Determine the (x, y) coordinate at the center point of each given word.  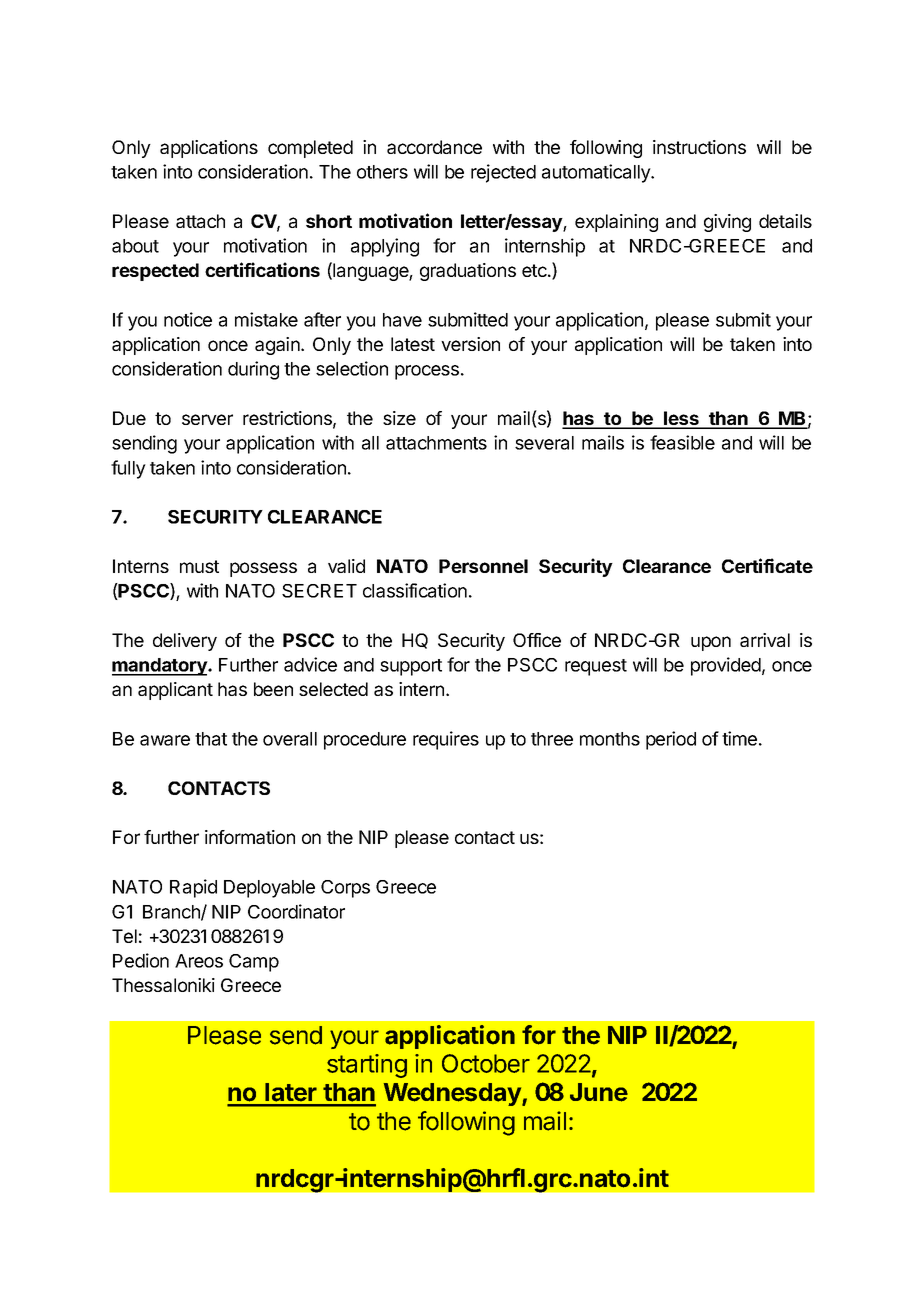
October (486, 1063)
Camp (254, 963)
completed (310, 149)
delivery (185, 642)
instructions (699, 147)
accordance (434, 147)
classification (415, 590)
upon (711, 643)
